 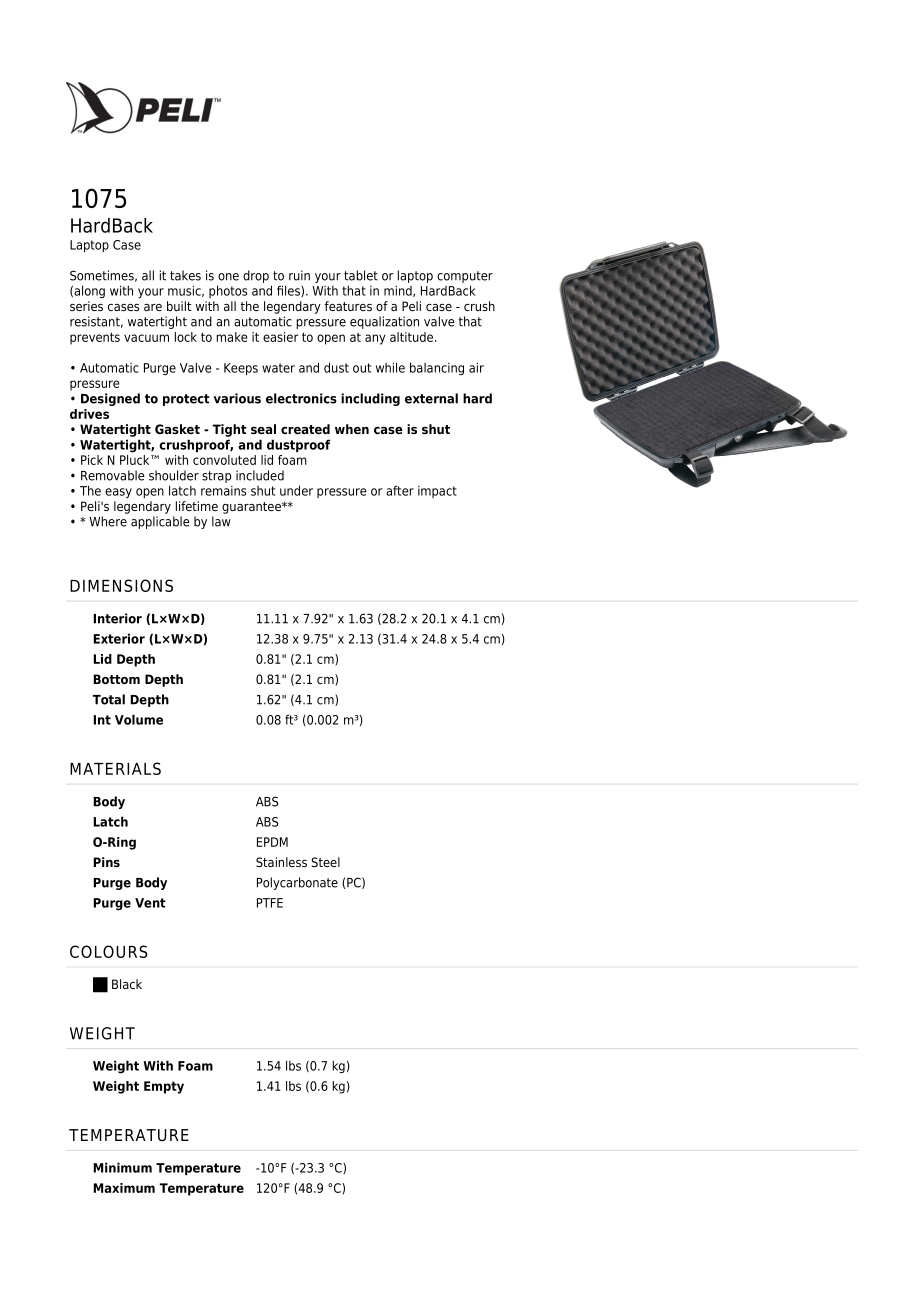 I want to click on DIMENSIONS, so click(x=121, y=585).
